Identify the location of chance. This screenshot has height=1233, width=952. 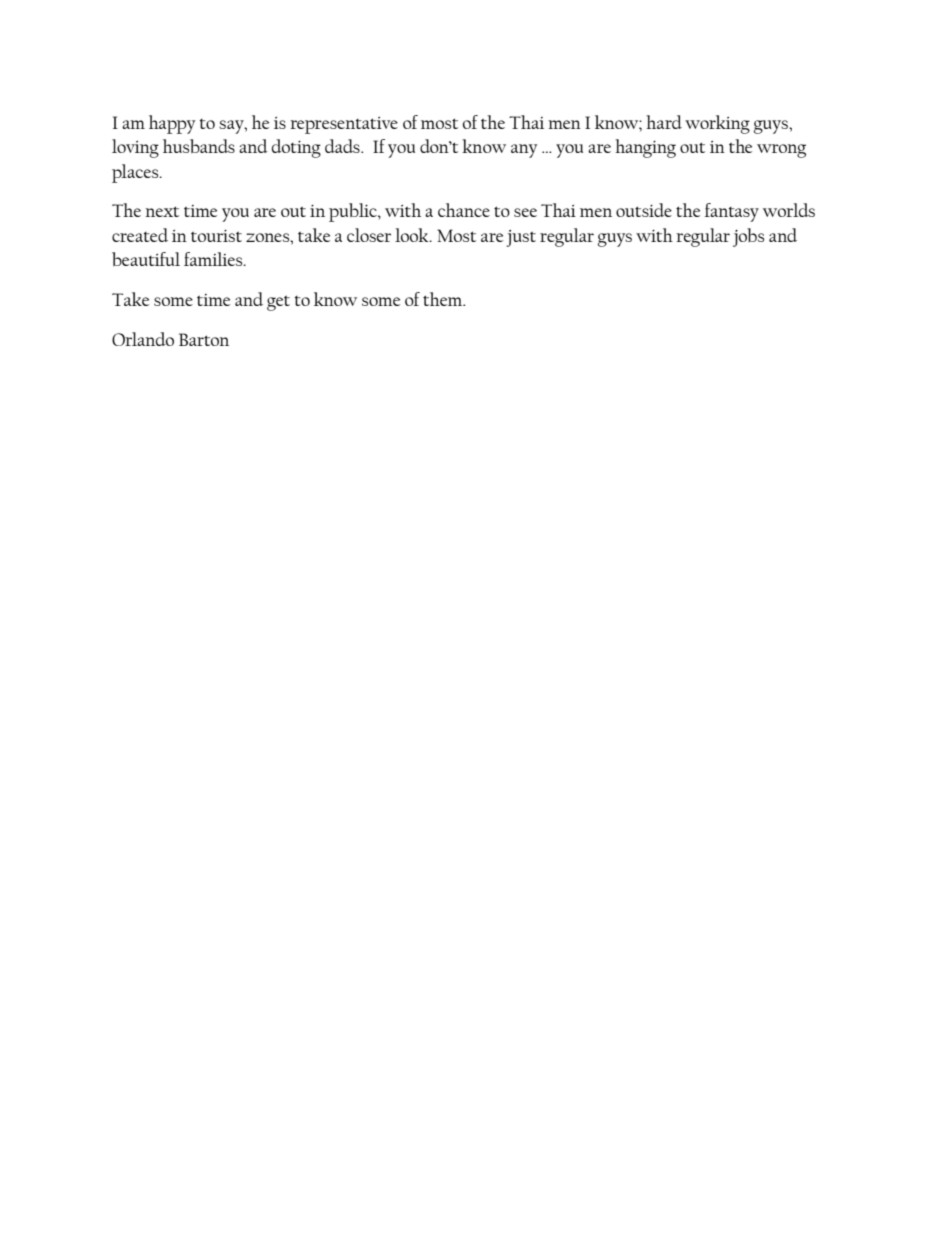
(464, 210).
